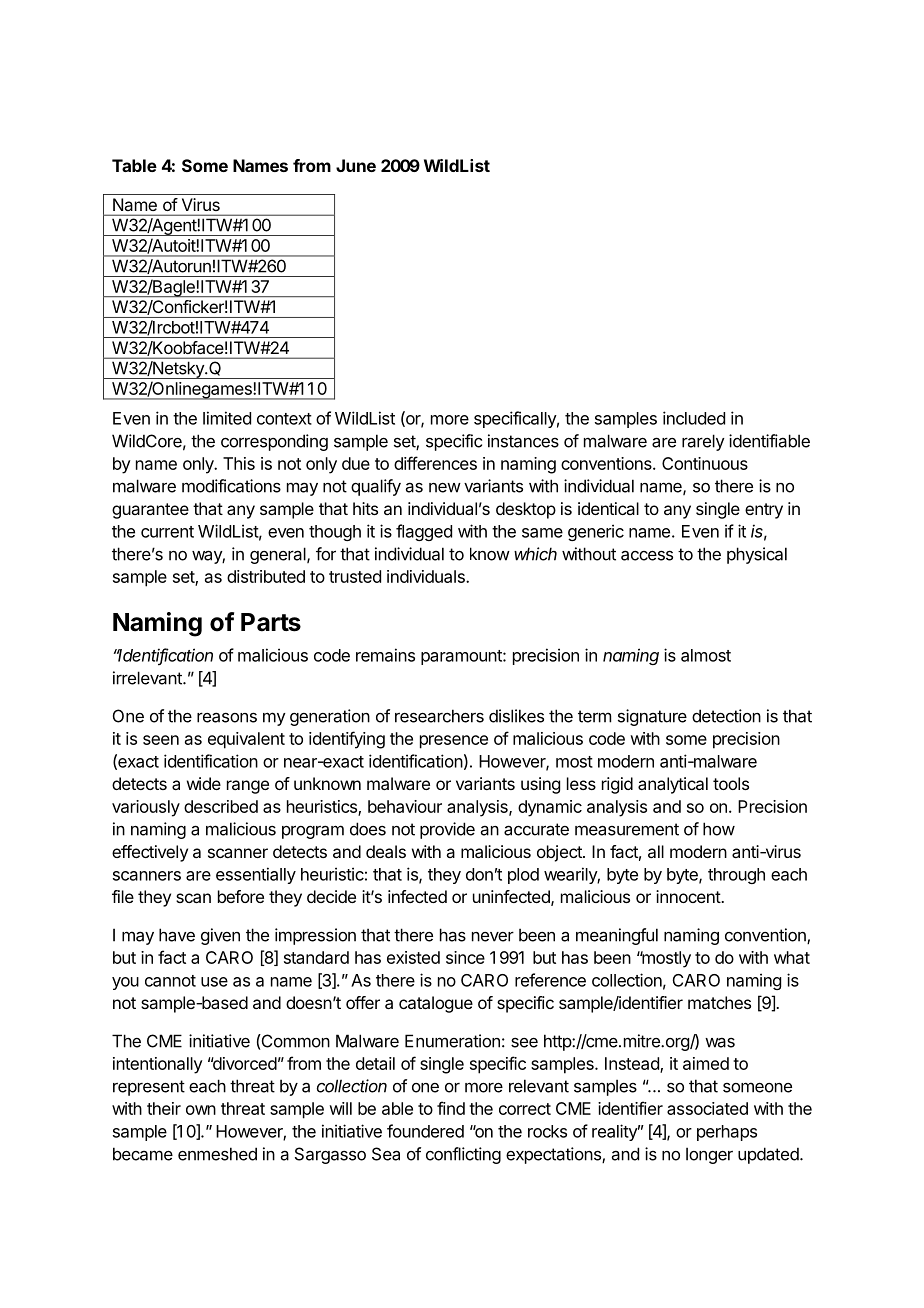  What do you see at coordinates (764, 511) in the document?
I see `entry` at bounding box center [764, 511].
